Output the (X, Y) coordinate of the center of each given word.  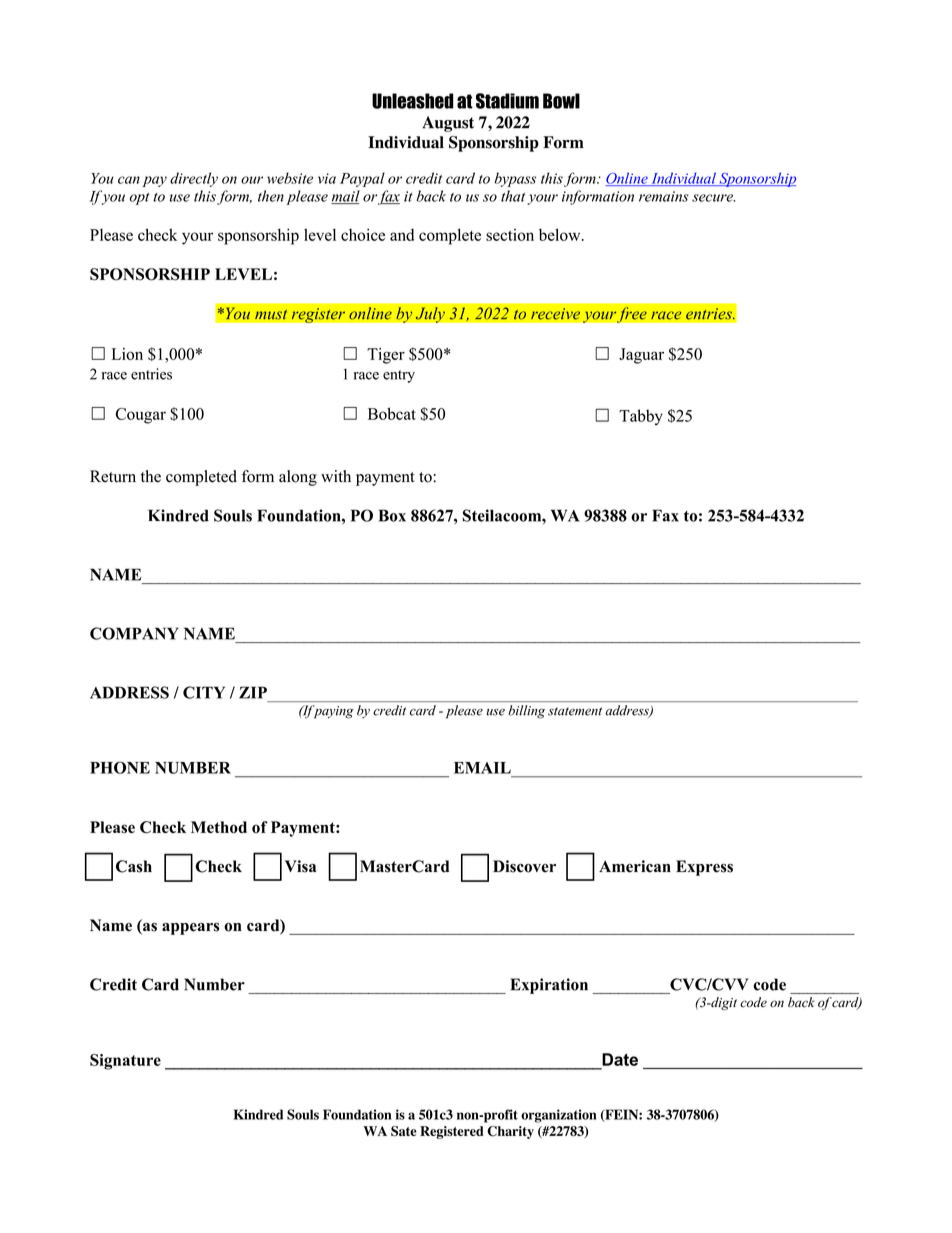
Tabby (641, 417)
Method (219, 827)
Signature (125, 1062)
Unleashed (413, 101)
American (635, 866)
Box (392, 515)
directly (194, 179)
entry (399, 376)
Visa (300, 866)
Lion (127, 354)
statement (575, 711)
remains (664, 196)
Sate (404, 1131)
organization (559, 1116)
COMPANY (134, 633)
